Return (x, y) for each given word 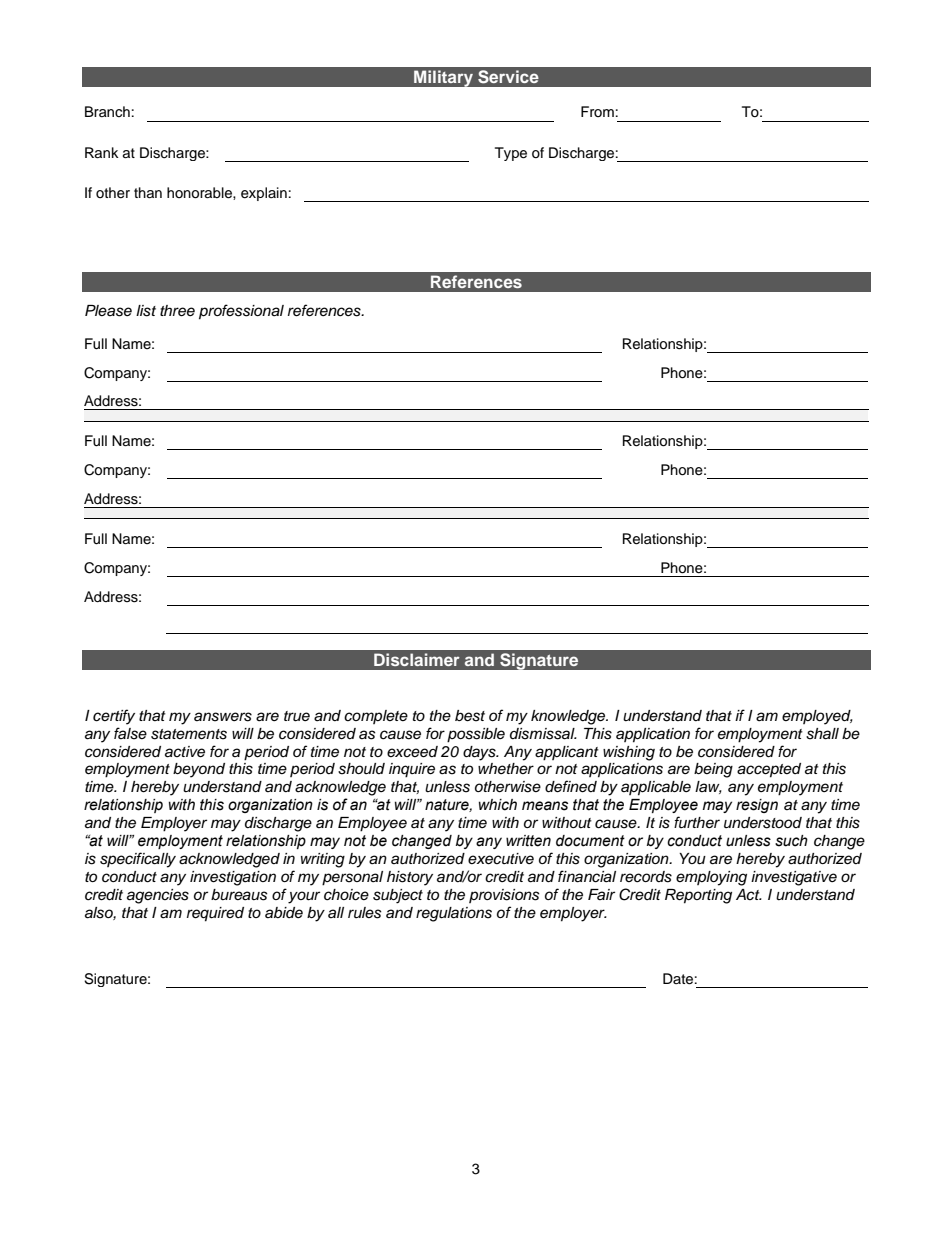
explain (264, 194)
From (597, 111)
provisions (504, 896)
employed (817, 717)
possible (476, 735)
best (470, 716)
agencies (158, 896)
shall (822, 734)
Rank (102, 152)
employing (711, 878)
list (146, 311)
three (177, 311)
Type (511, 154)
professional (241, 312)
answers (223, 717)
